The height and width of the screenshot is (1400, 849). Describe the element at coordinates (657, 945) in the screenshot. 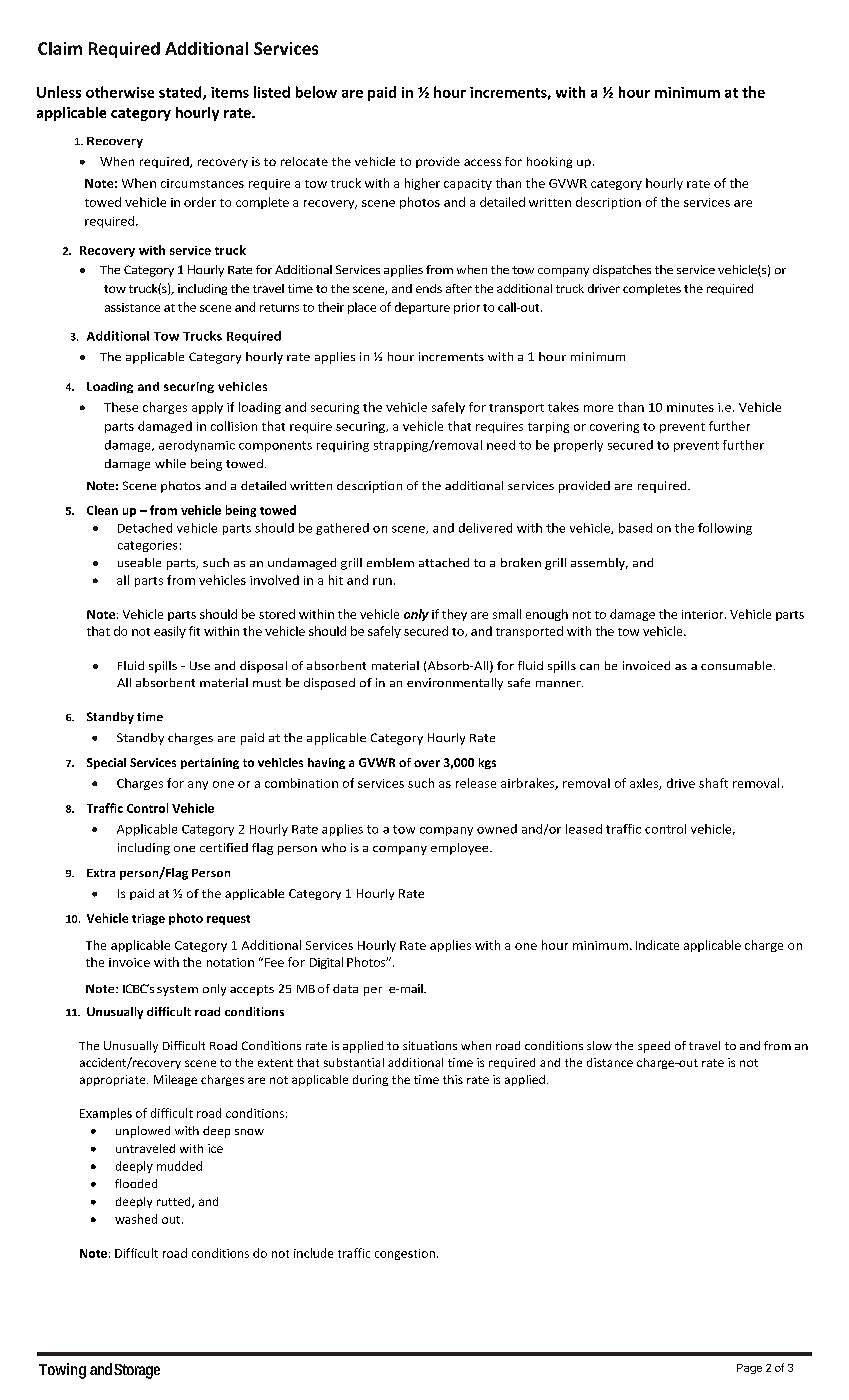

I see `Indicate` at that location.
